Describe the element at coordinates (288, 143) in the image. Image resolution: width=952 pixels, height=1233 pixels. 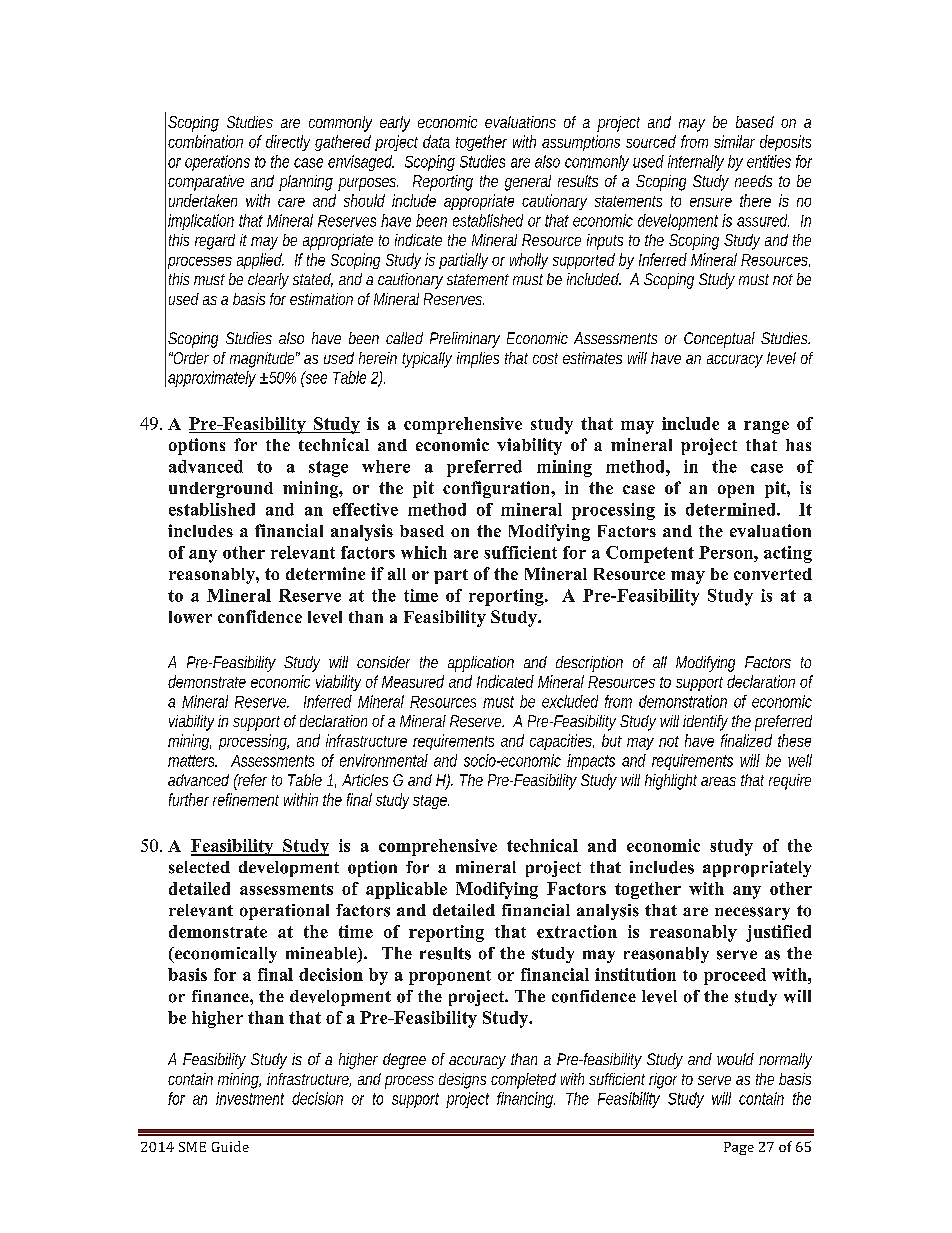
I see `directly` at that location.
